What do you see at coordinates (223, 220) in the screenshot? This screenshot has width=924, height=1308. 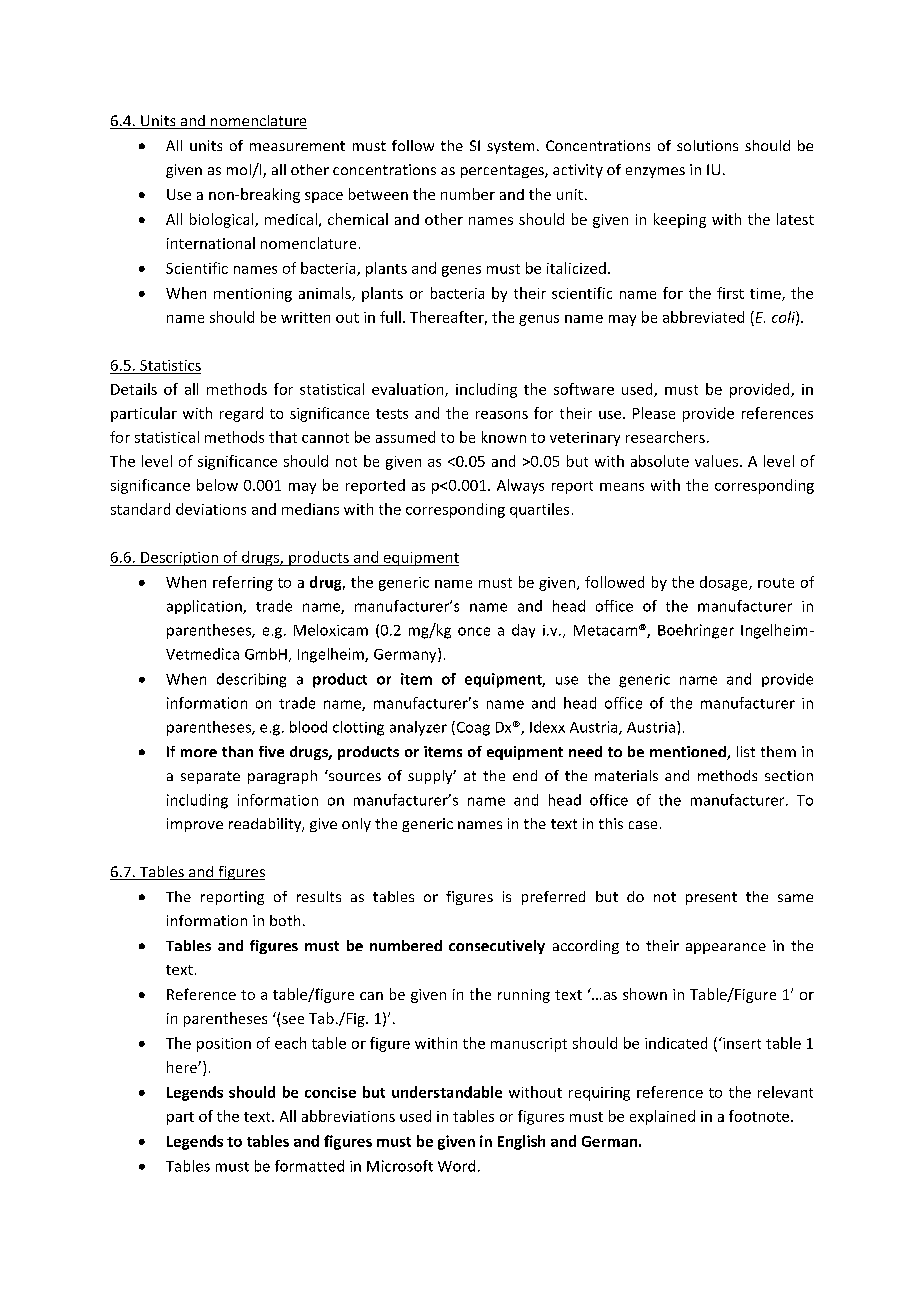 I see `biological` at bounding box center [223, 220].
